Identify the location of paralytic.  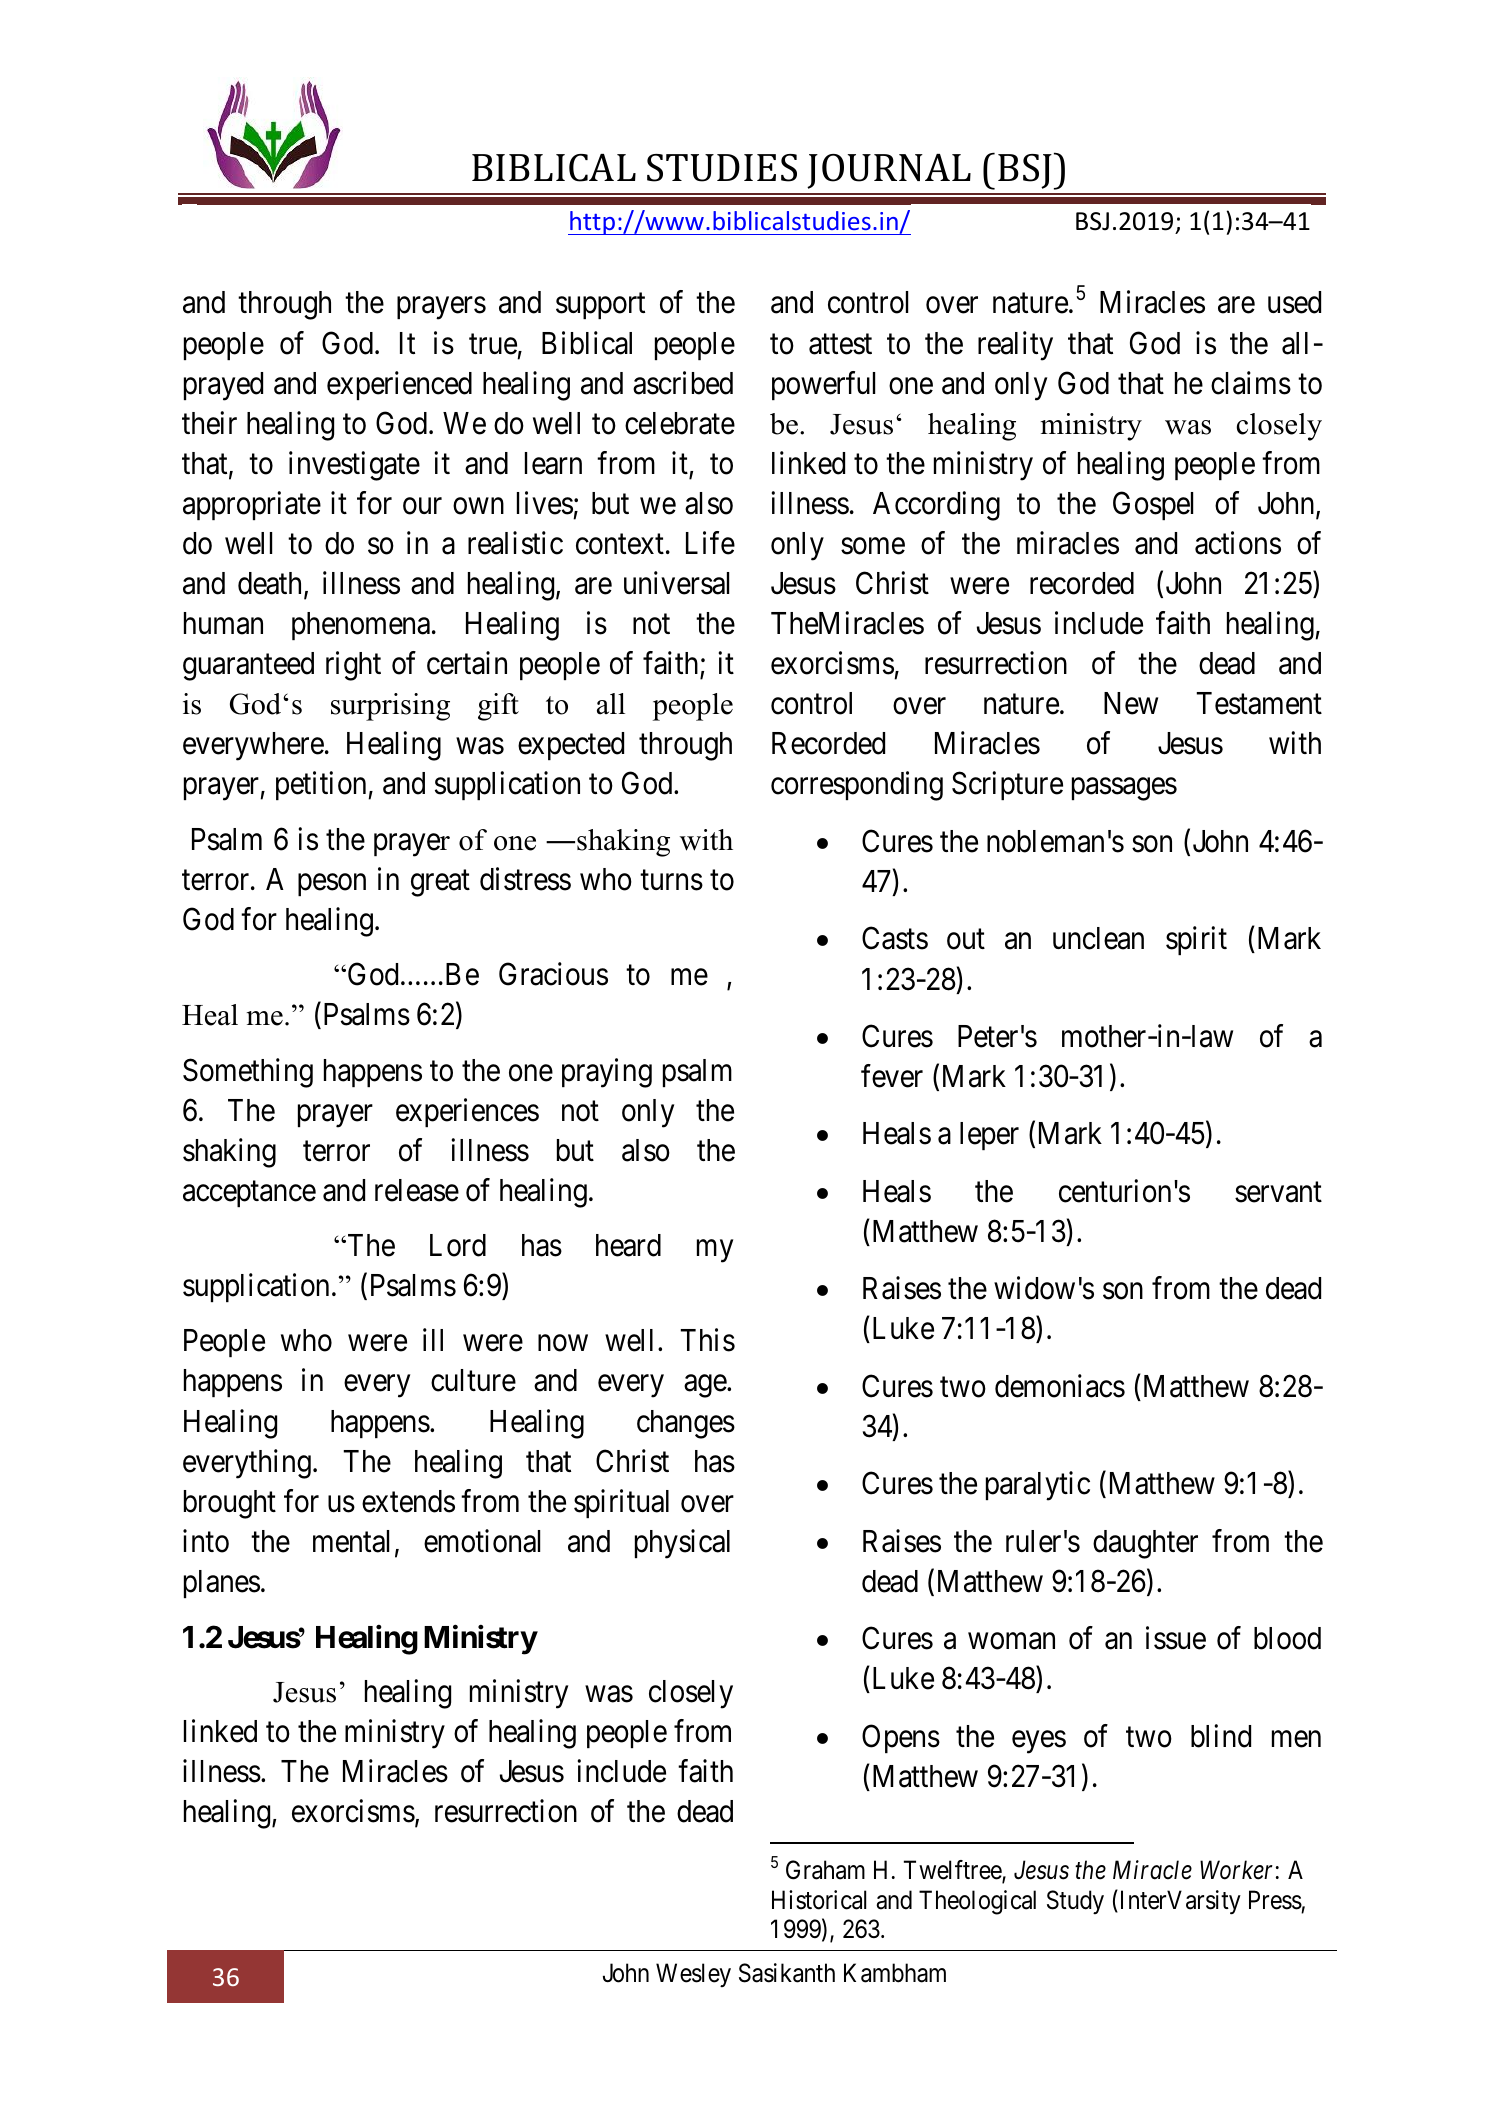
(1038, 1486).
